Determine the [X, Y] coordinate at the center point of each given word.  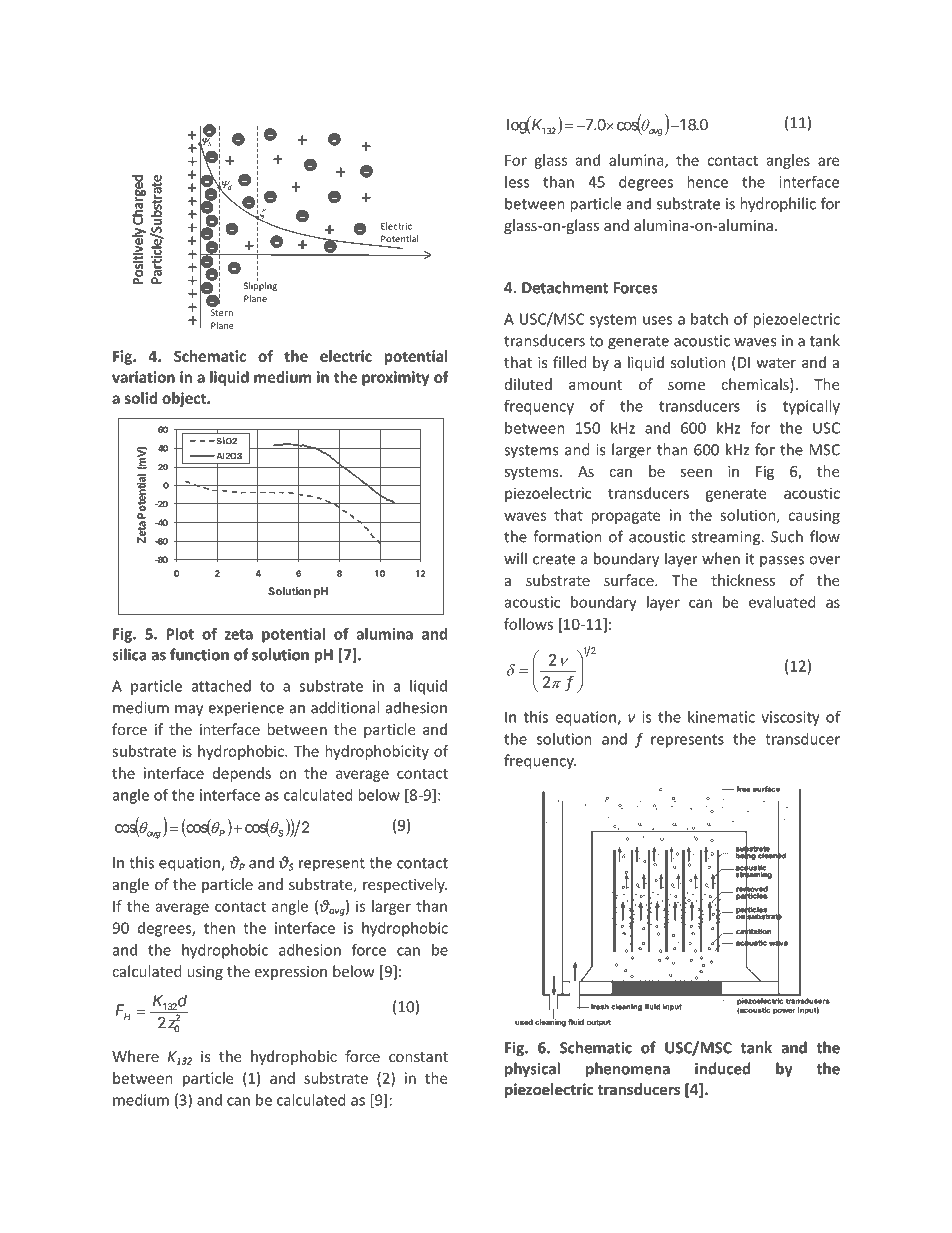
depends [242, 774]
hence [707, 182]
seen [696, 473]
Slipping [260, 285]
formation [567, 536]
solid [141, 398]
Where [135, 1056]
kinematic [721, 717]
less [517, 182]
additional [345, 707]
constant [418, 1057]
